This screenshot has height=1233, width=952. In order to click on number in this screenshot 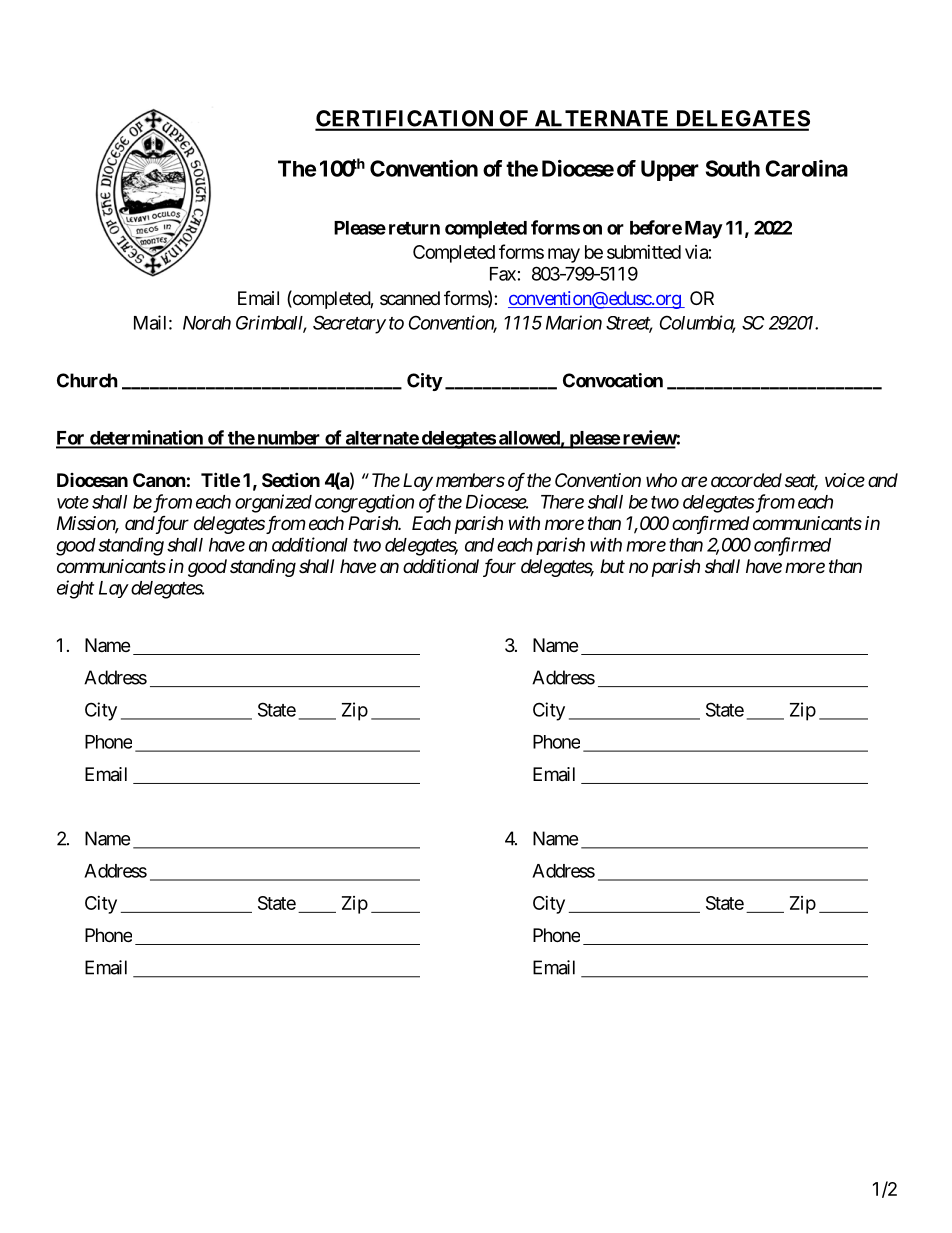, I will do `click(288, 439)`.
